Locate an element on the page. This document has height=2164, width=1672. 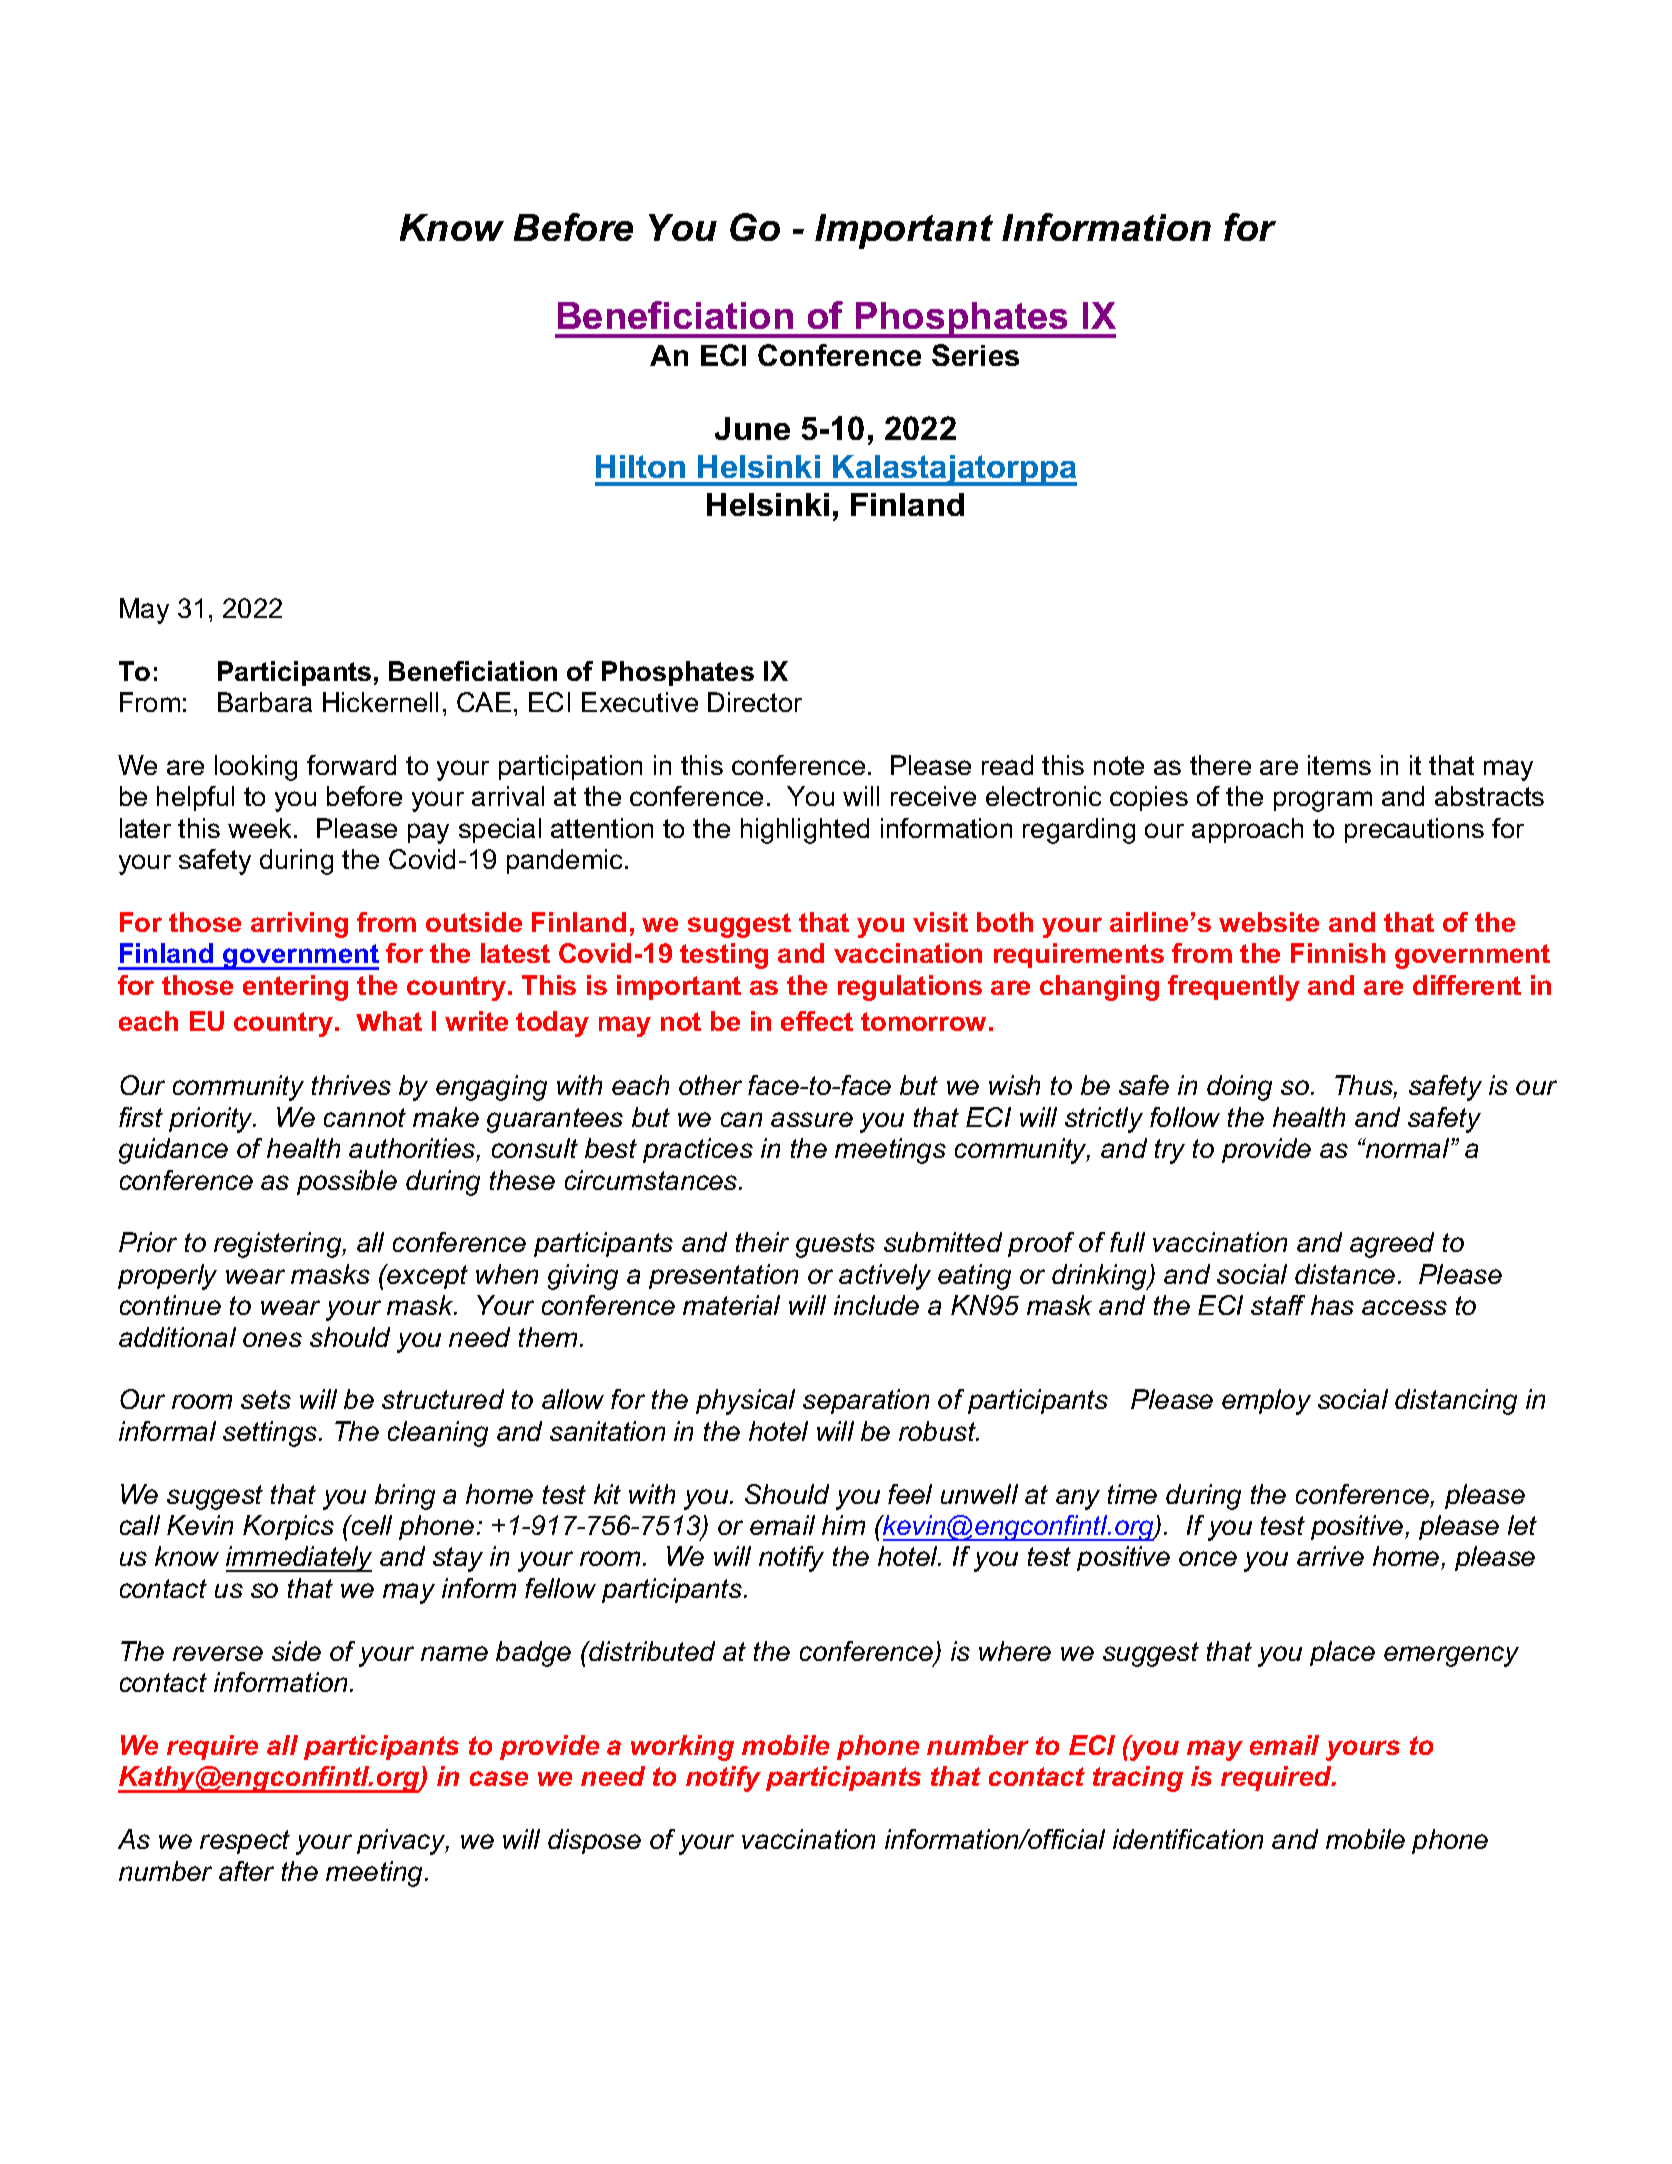
feel is located at coordinates (910, 1494).
